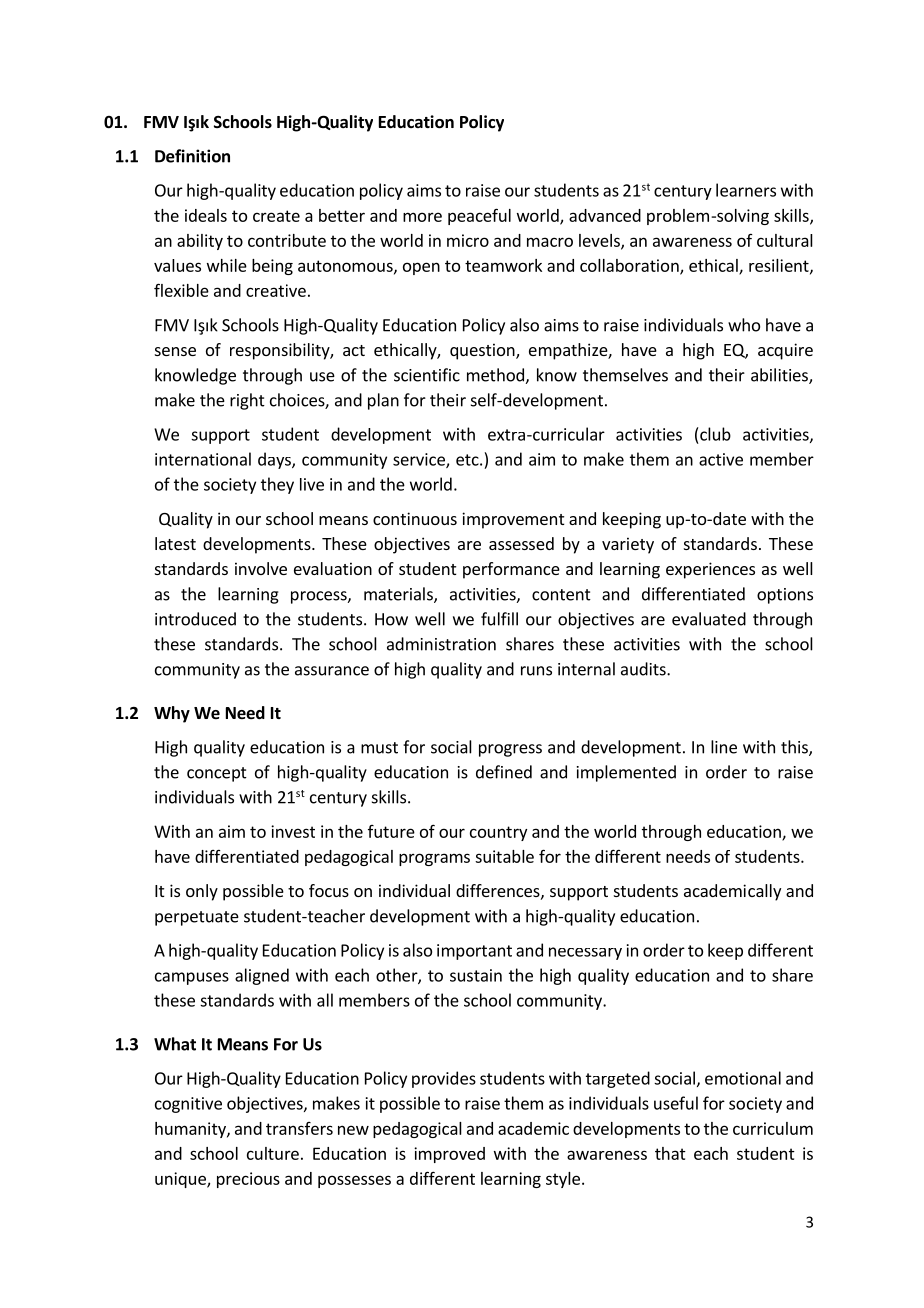 This document has height=1308, width=924. Describe the element at coordinates (746, 190) in the document. I see `learners` at that location.
